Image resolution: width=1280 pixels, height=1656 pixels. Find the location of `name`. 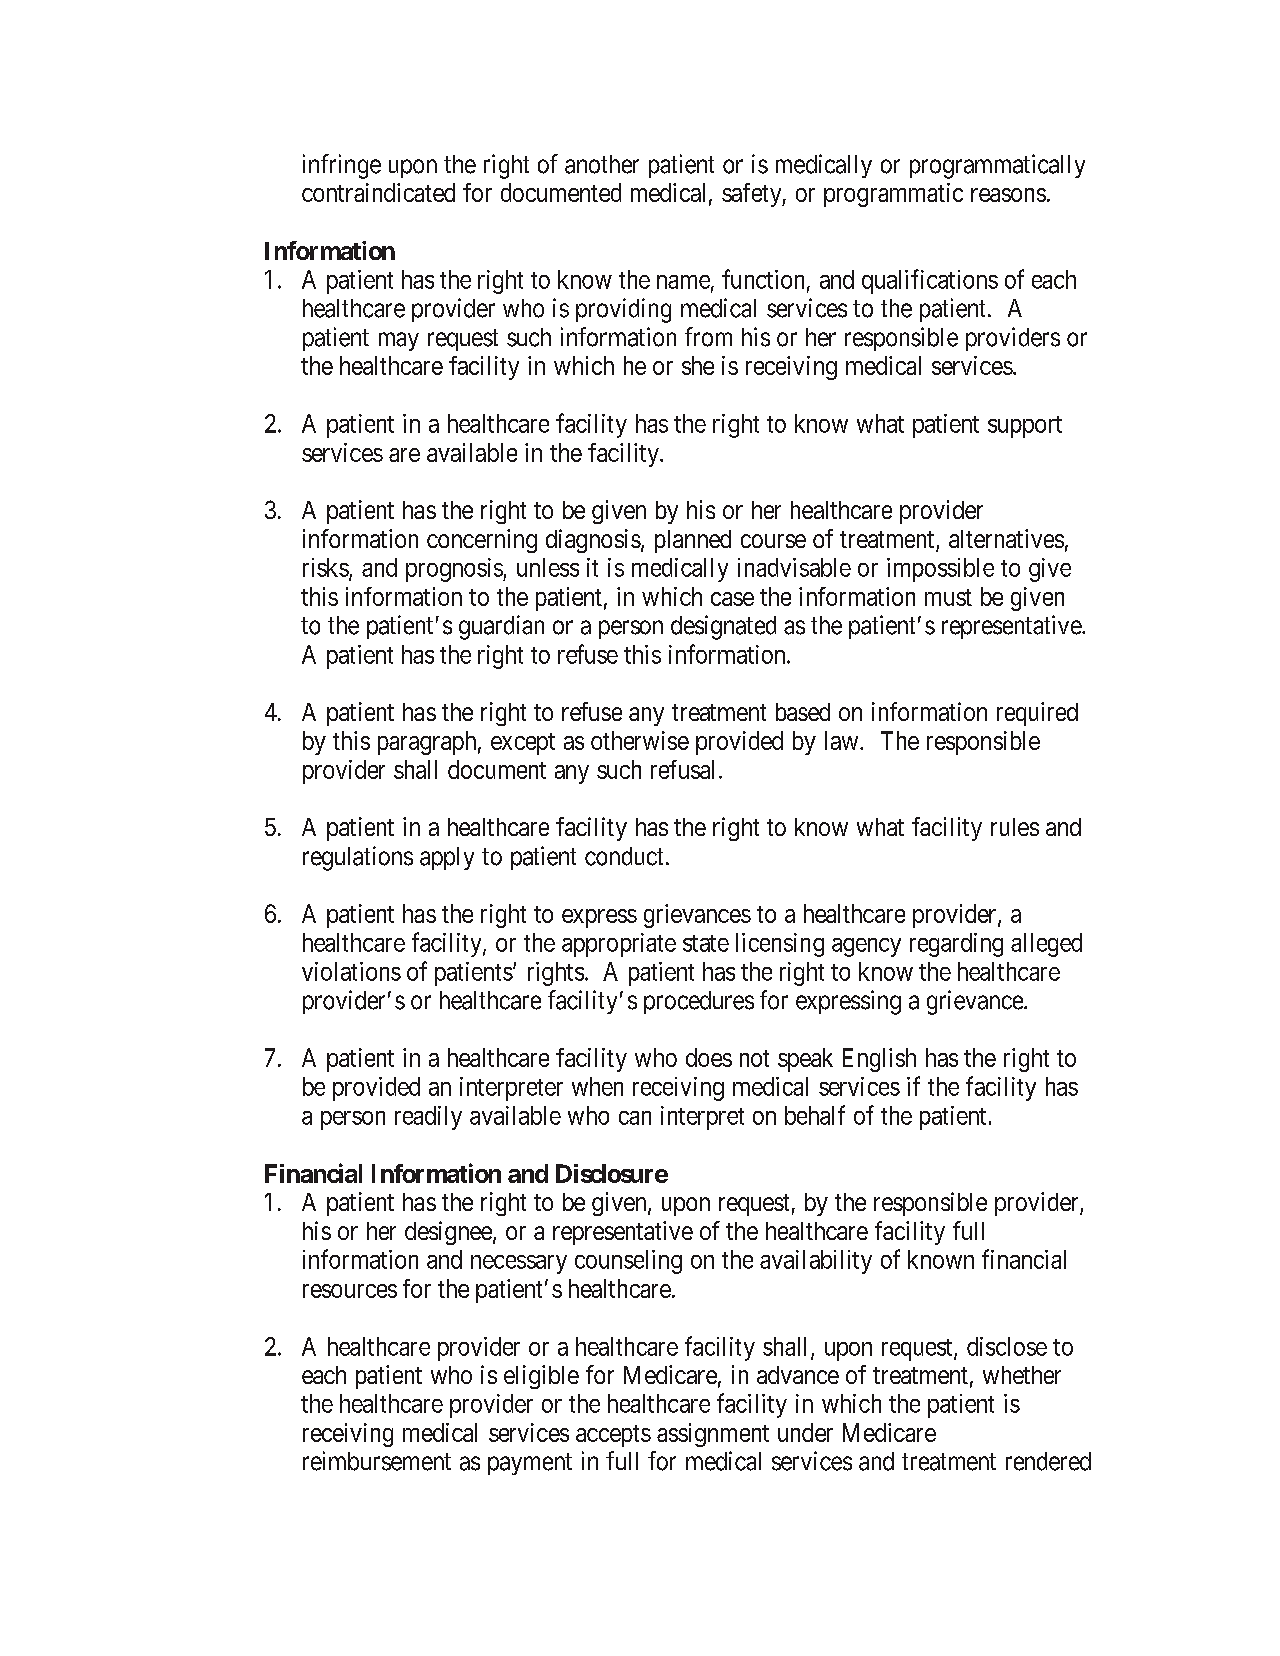

name is located at coordinates (683, 282).
